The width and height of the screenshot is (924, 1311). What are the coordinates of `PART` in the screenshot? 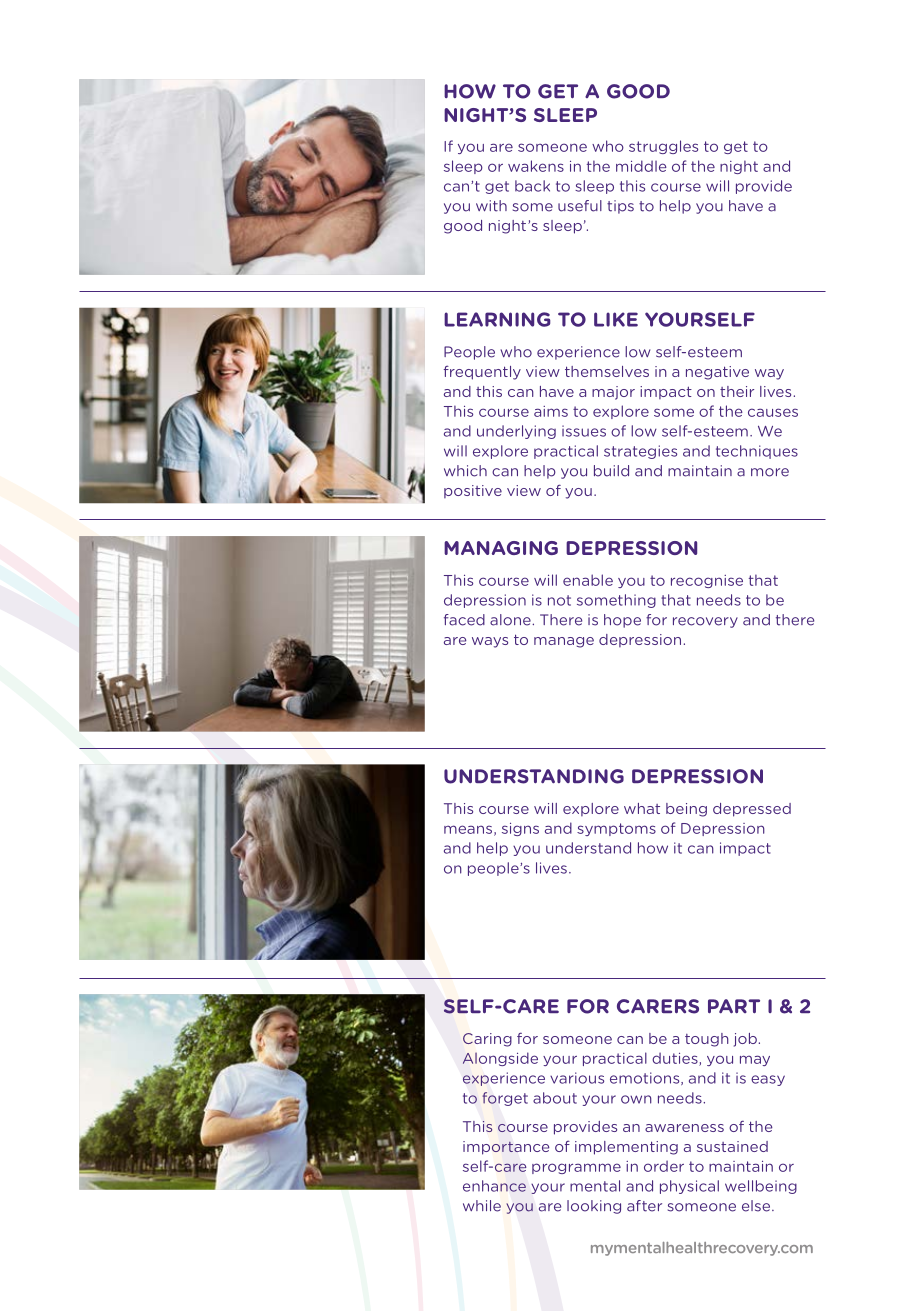 It's located at (734, 1006).
